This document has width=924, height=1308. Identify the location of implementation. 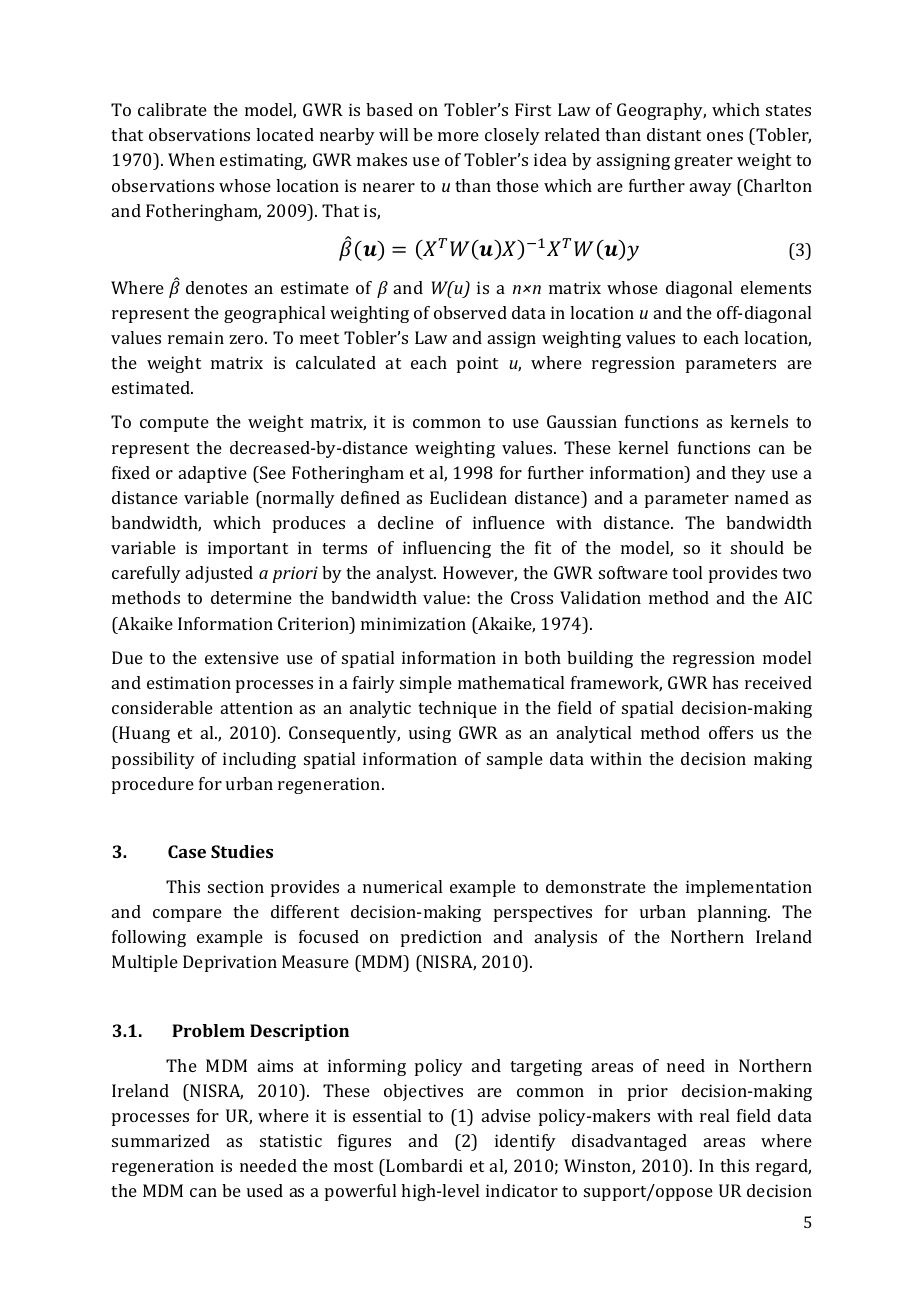
(749, 888).
